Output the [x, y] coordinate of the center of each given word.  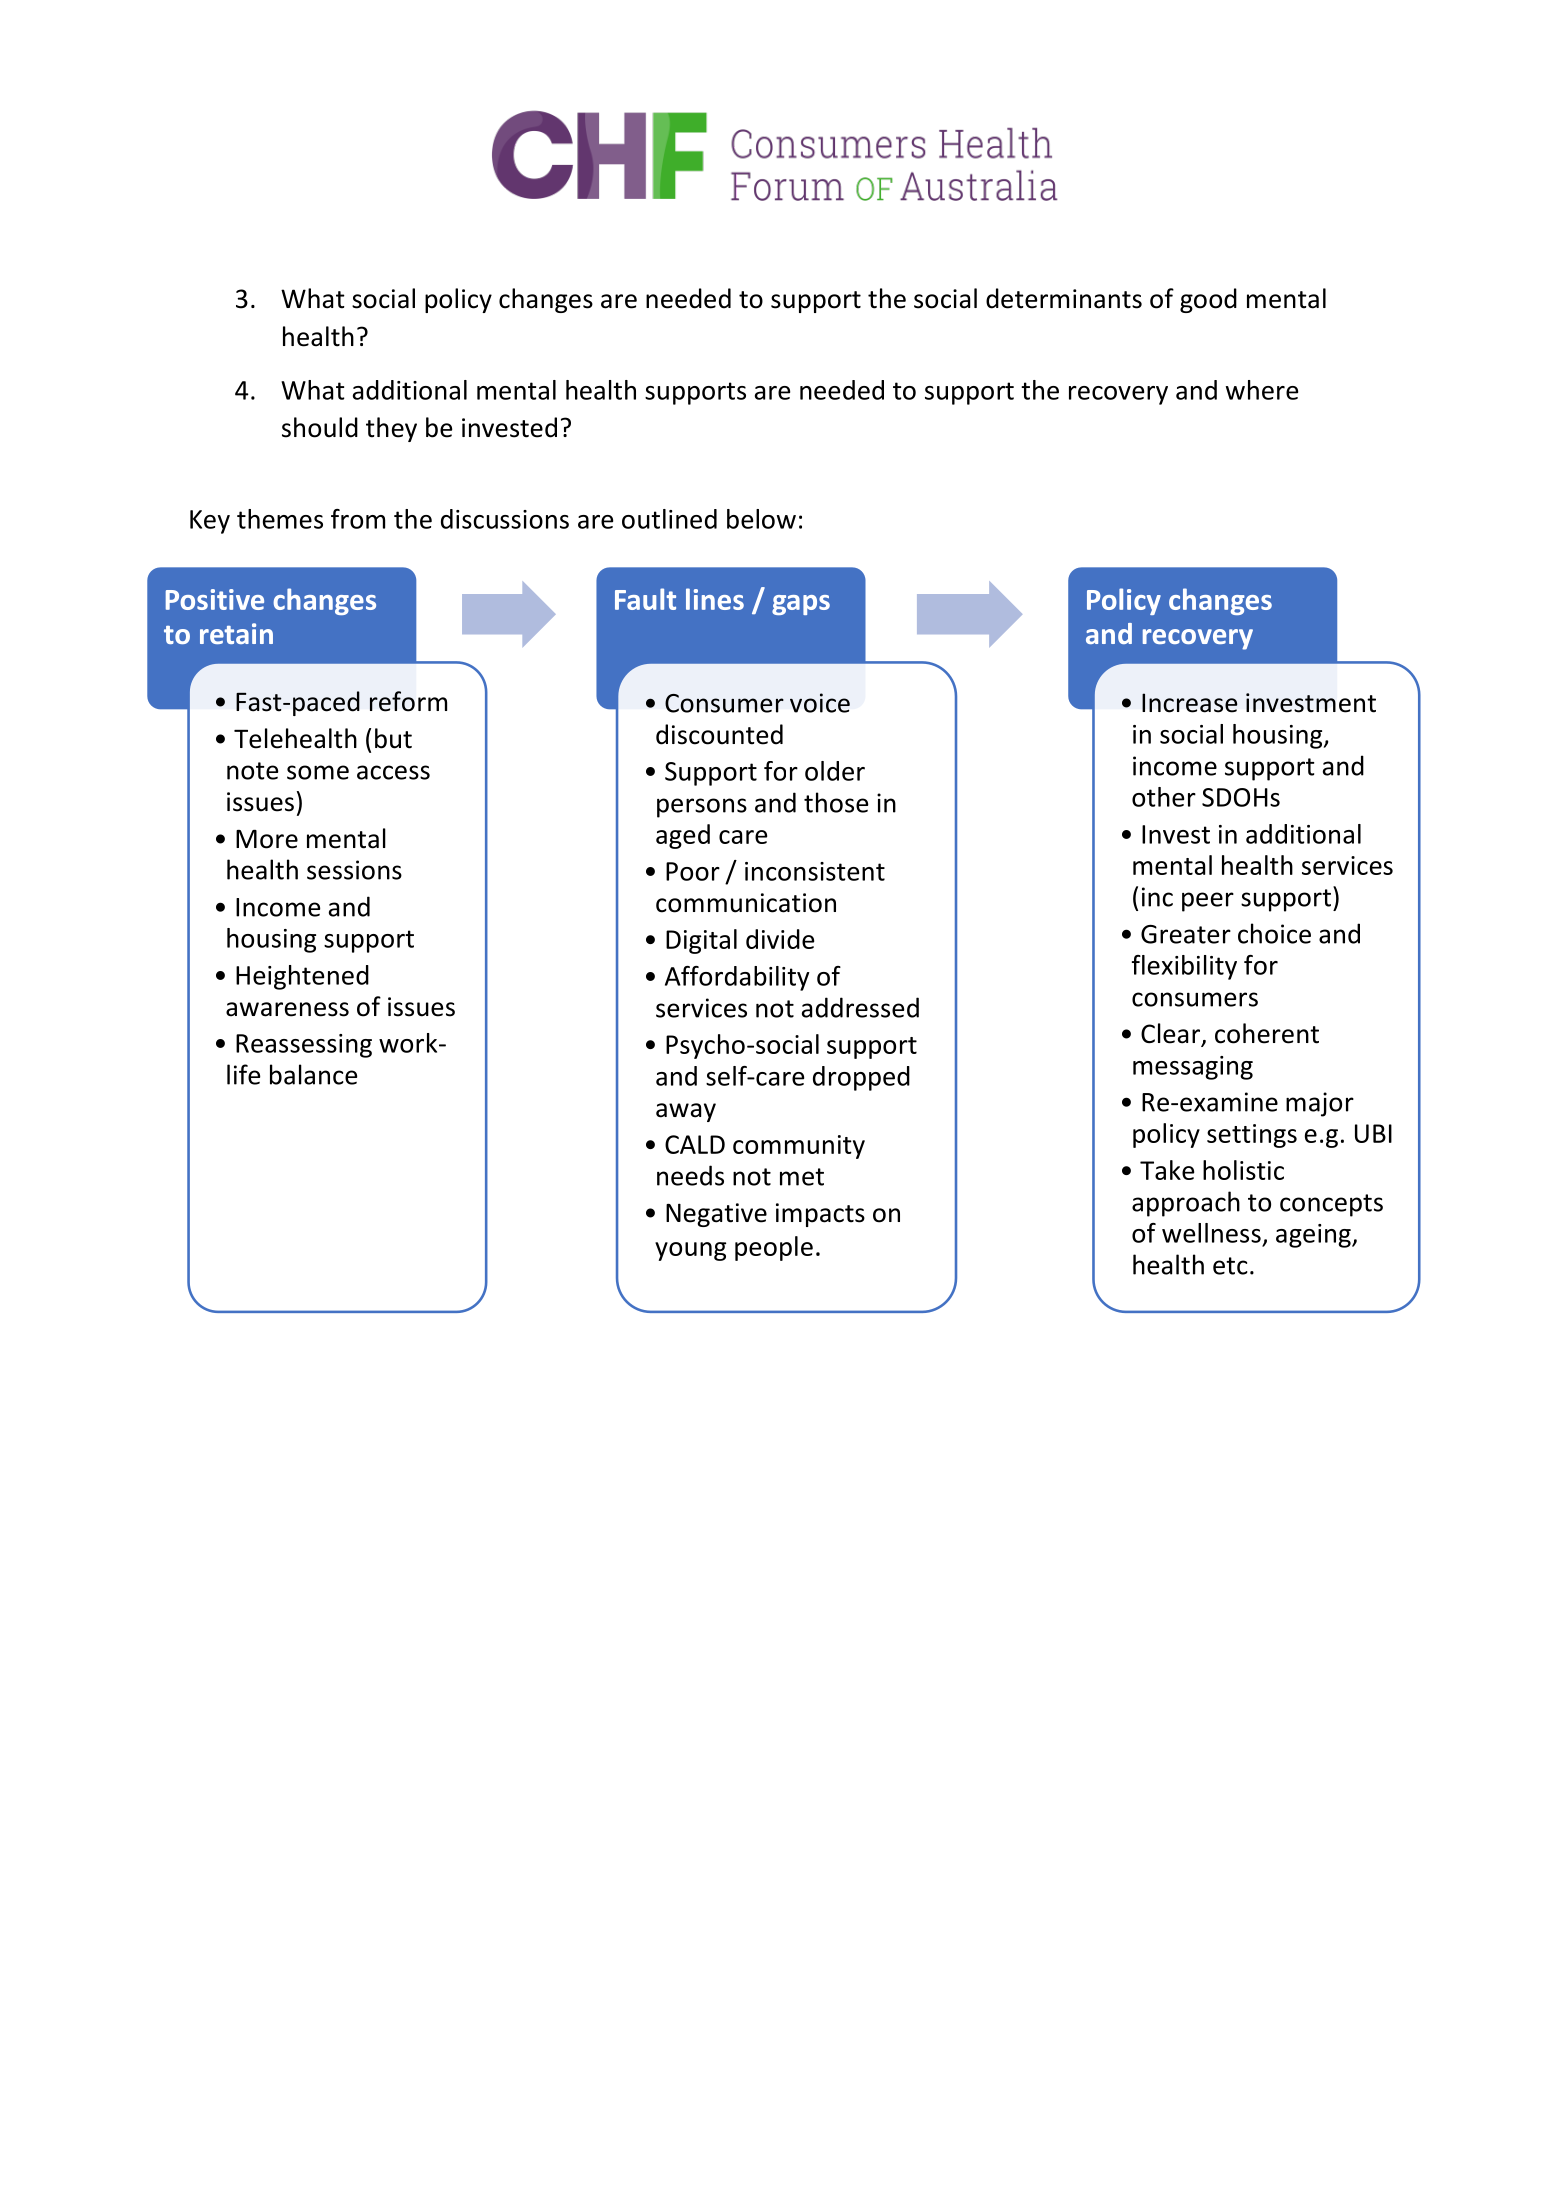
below [761, 519]
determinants [1064, 298]
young [690, 1251]
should [320, 427]
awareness [287, 1009]
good [1208, 300]
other [1164, 797]
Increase [1190, 703]
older [835, 771]
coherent [1267, 1033]
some [318, 772]
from [358, 519]
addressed [860, 1007]
